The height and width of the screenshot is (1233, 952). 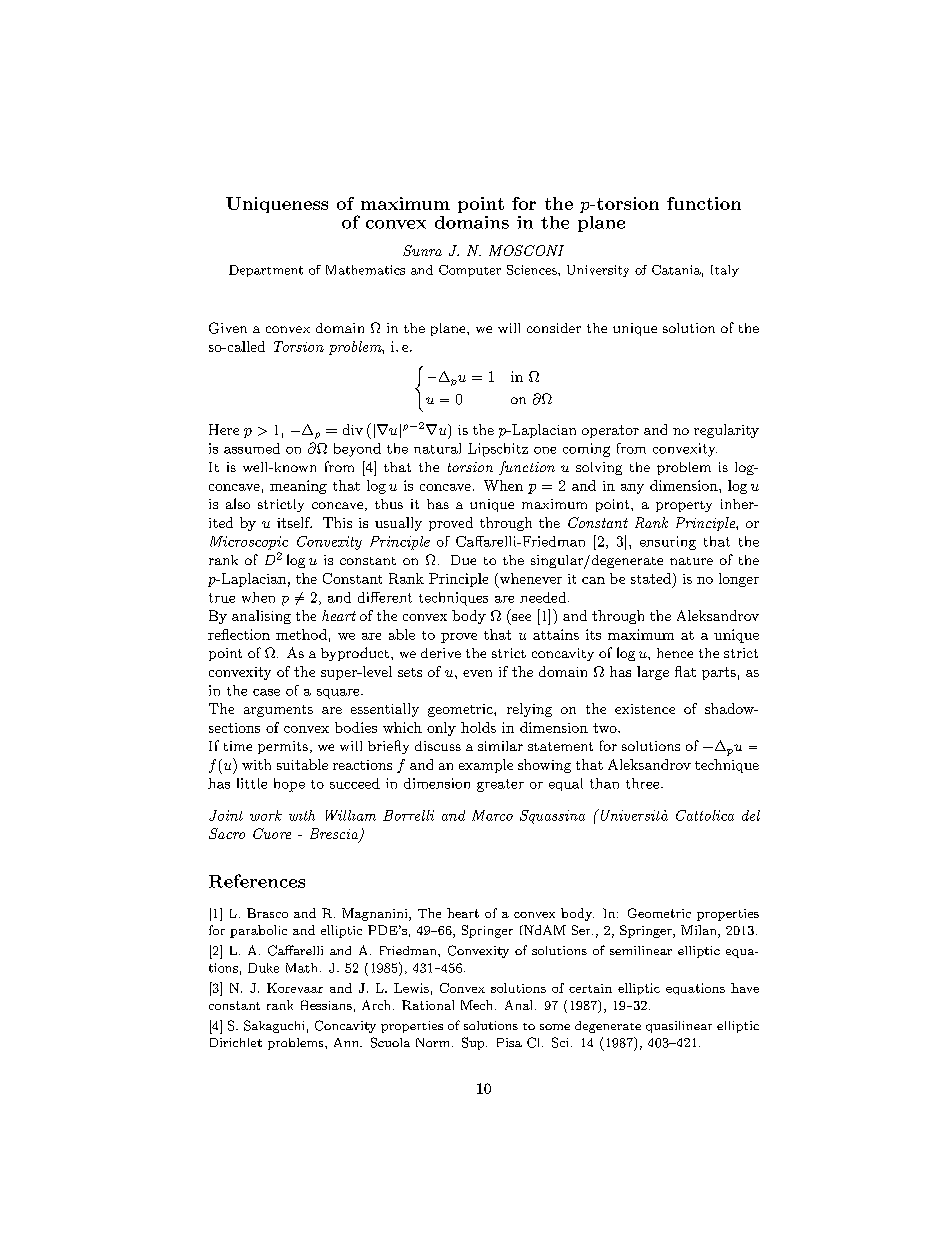 What do you see at coordinates (498, 450) in the screenshot?
I see `Lipschitz` at bounding box center [498, 450].
